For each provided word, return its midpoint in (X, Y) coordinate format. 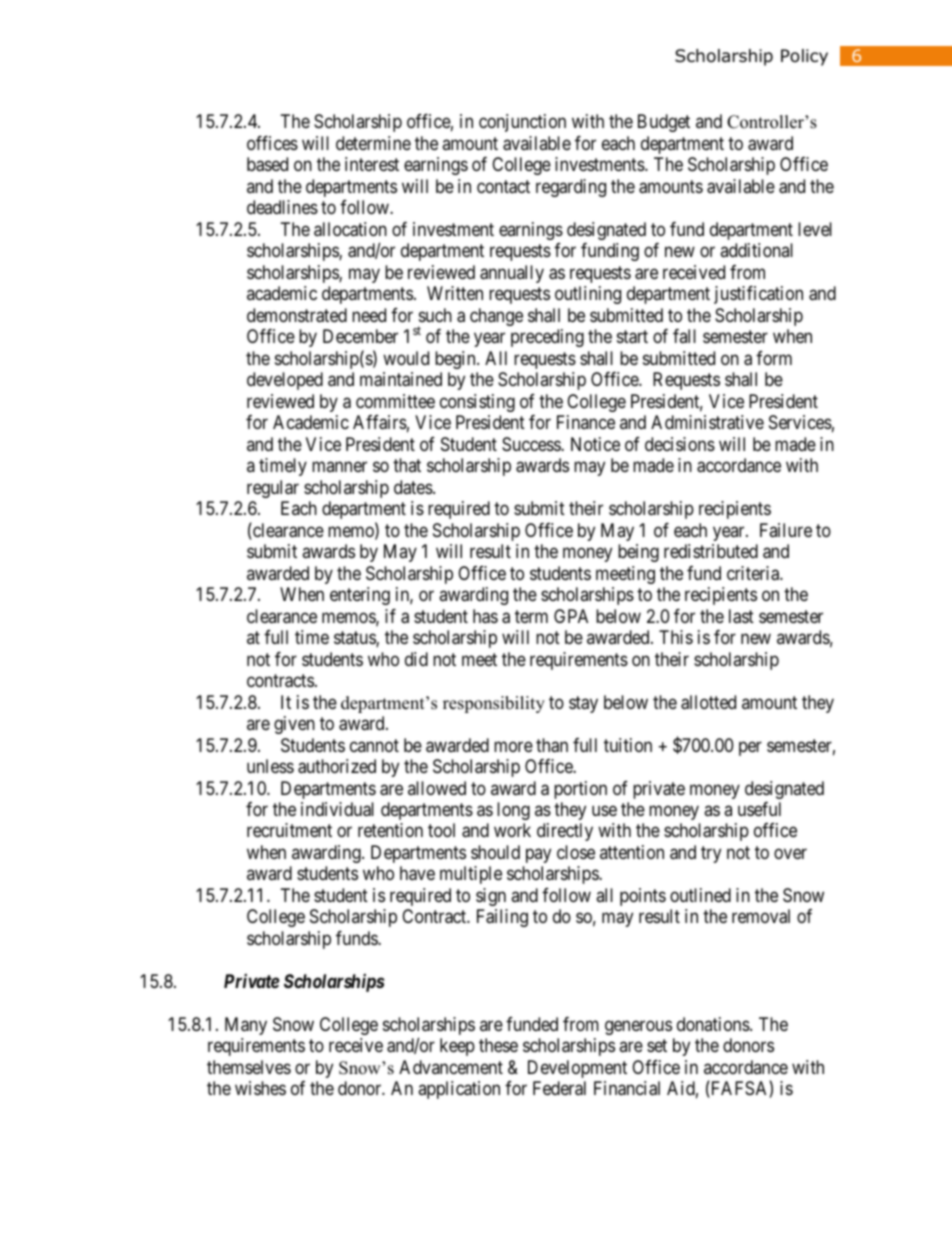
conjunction (522, 123)
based (267, 164)
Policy (804, 57)
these (498, 1045)
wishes (260, 1088)
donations (714, 1024)
